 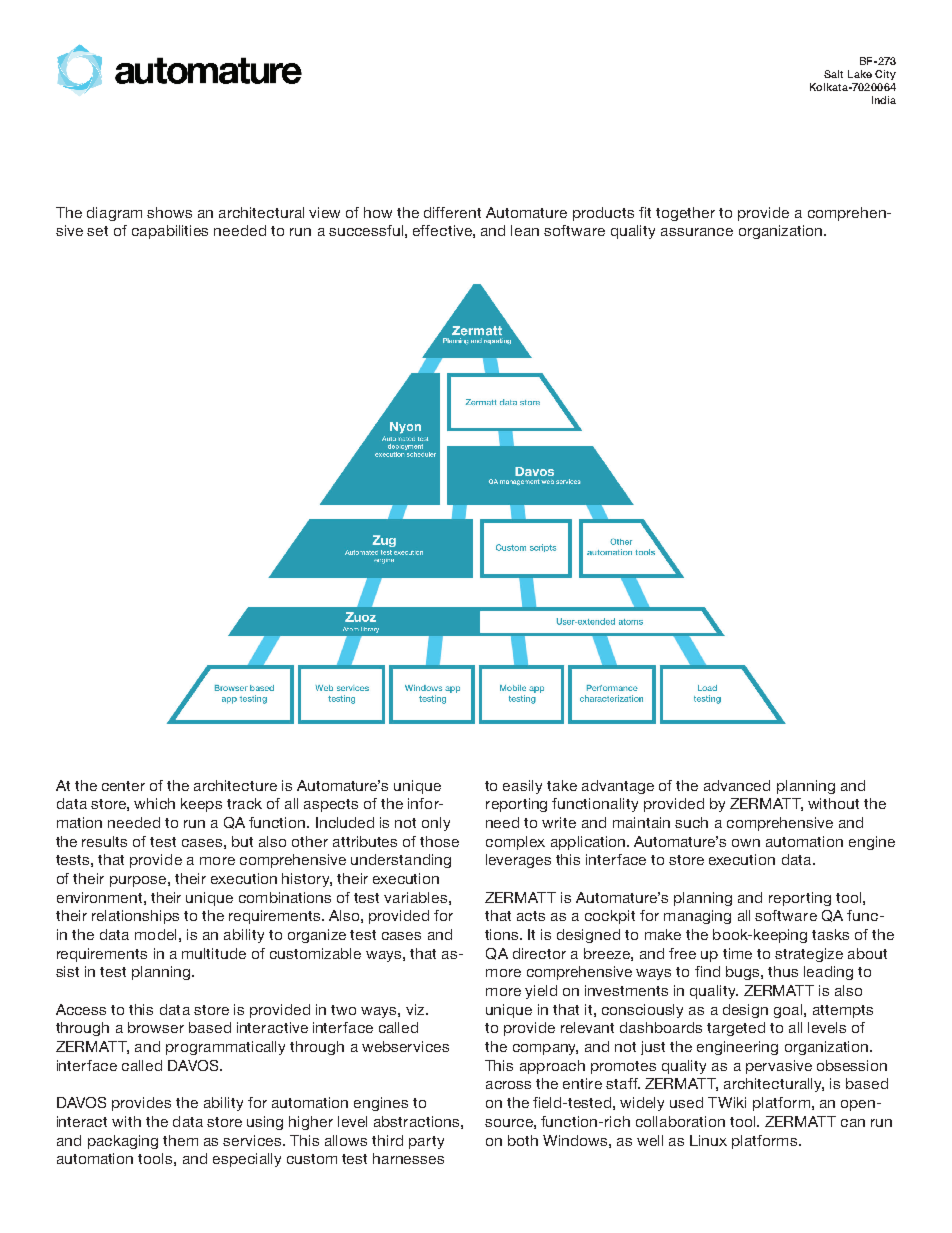 I want to click on lean, so click(x=525, y=230).
